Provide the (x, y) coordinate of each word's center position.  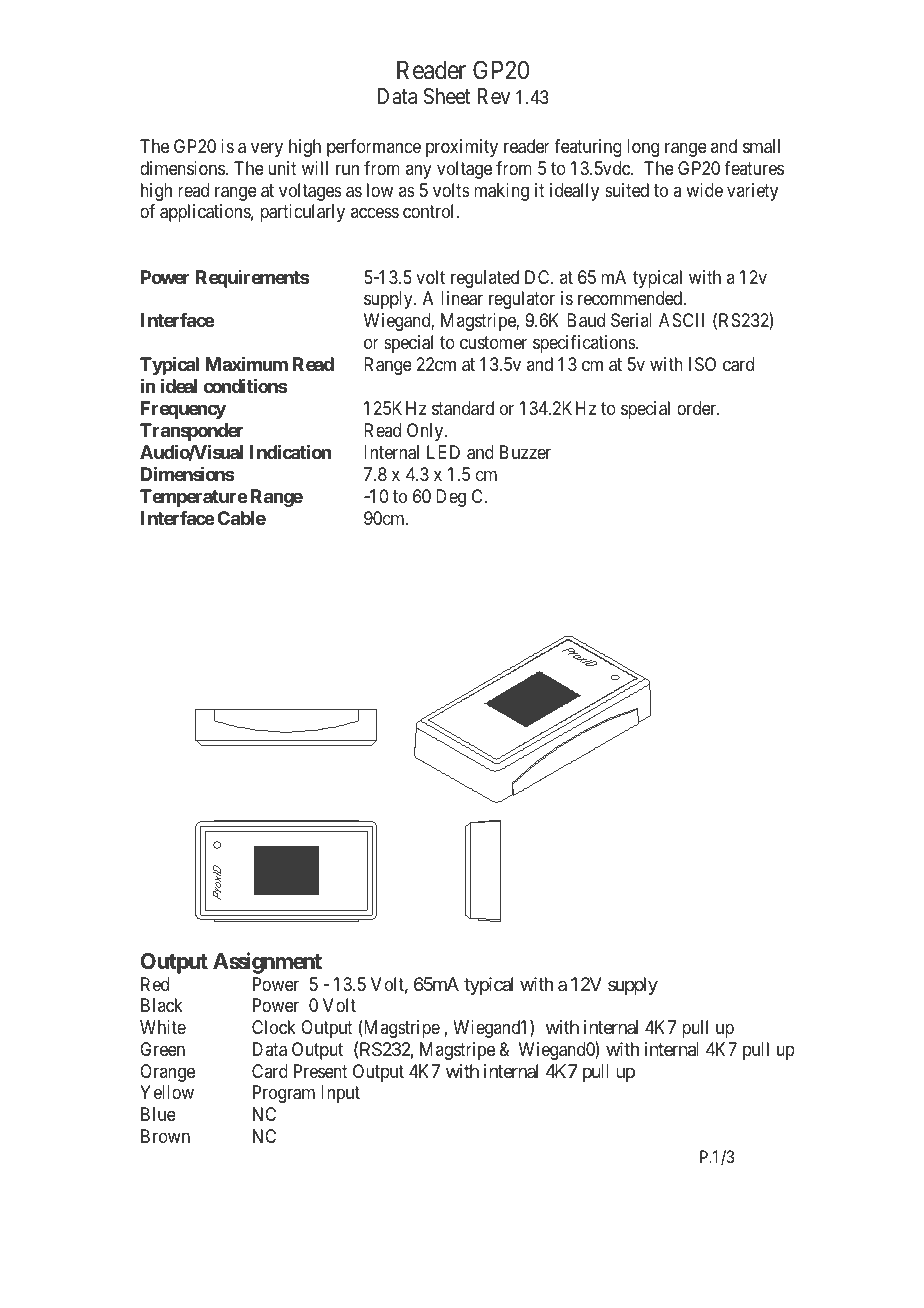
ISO (702, 364)
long (643, 148)
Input (340, 1094)
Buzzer (525, 452)
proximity (462, 148)
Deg (451, 498)
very (267, 150)
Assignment (267, 963)
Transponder (191, 432)
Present (321, 1071)
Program (284, 1094)
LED (443, 452)
